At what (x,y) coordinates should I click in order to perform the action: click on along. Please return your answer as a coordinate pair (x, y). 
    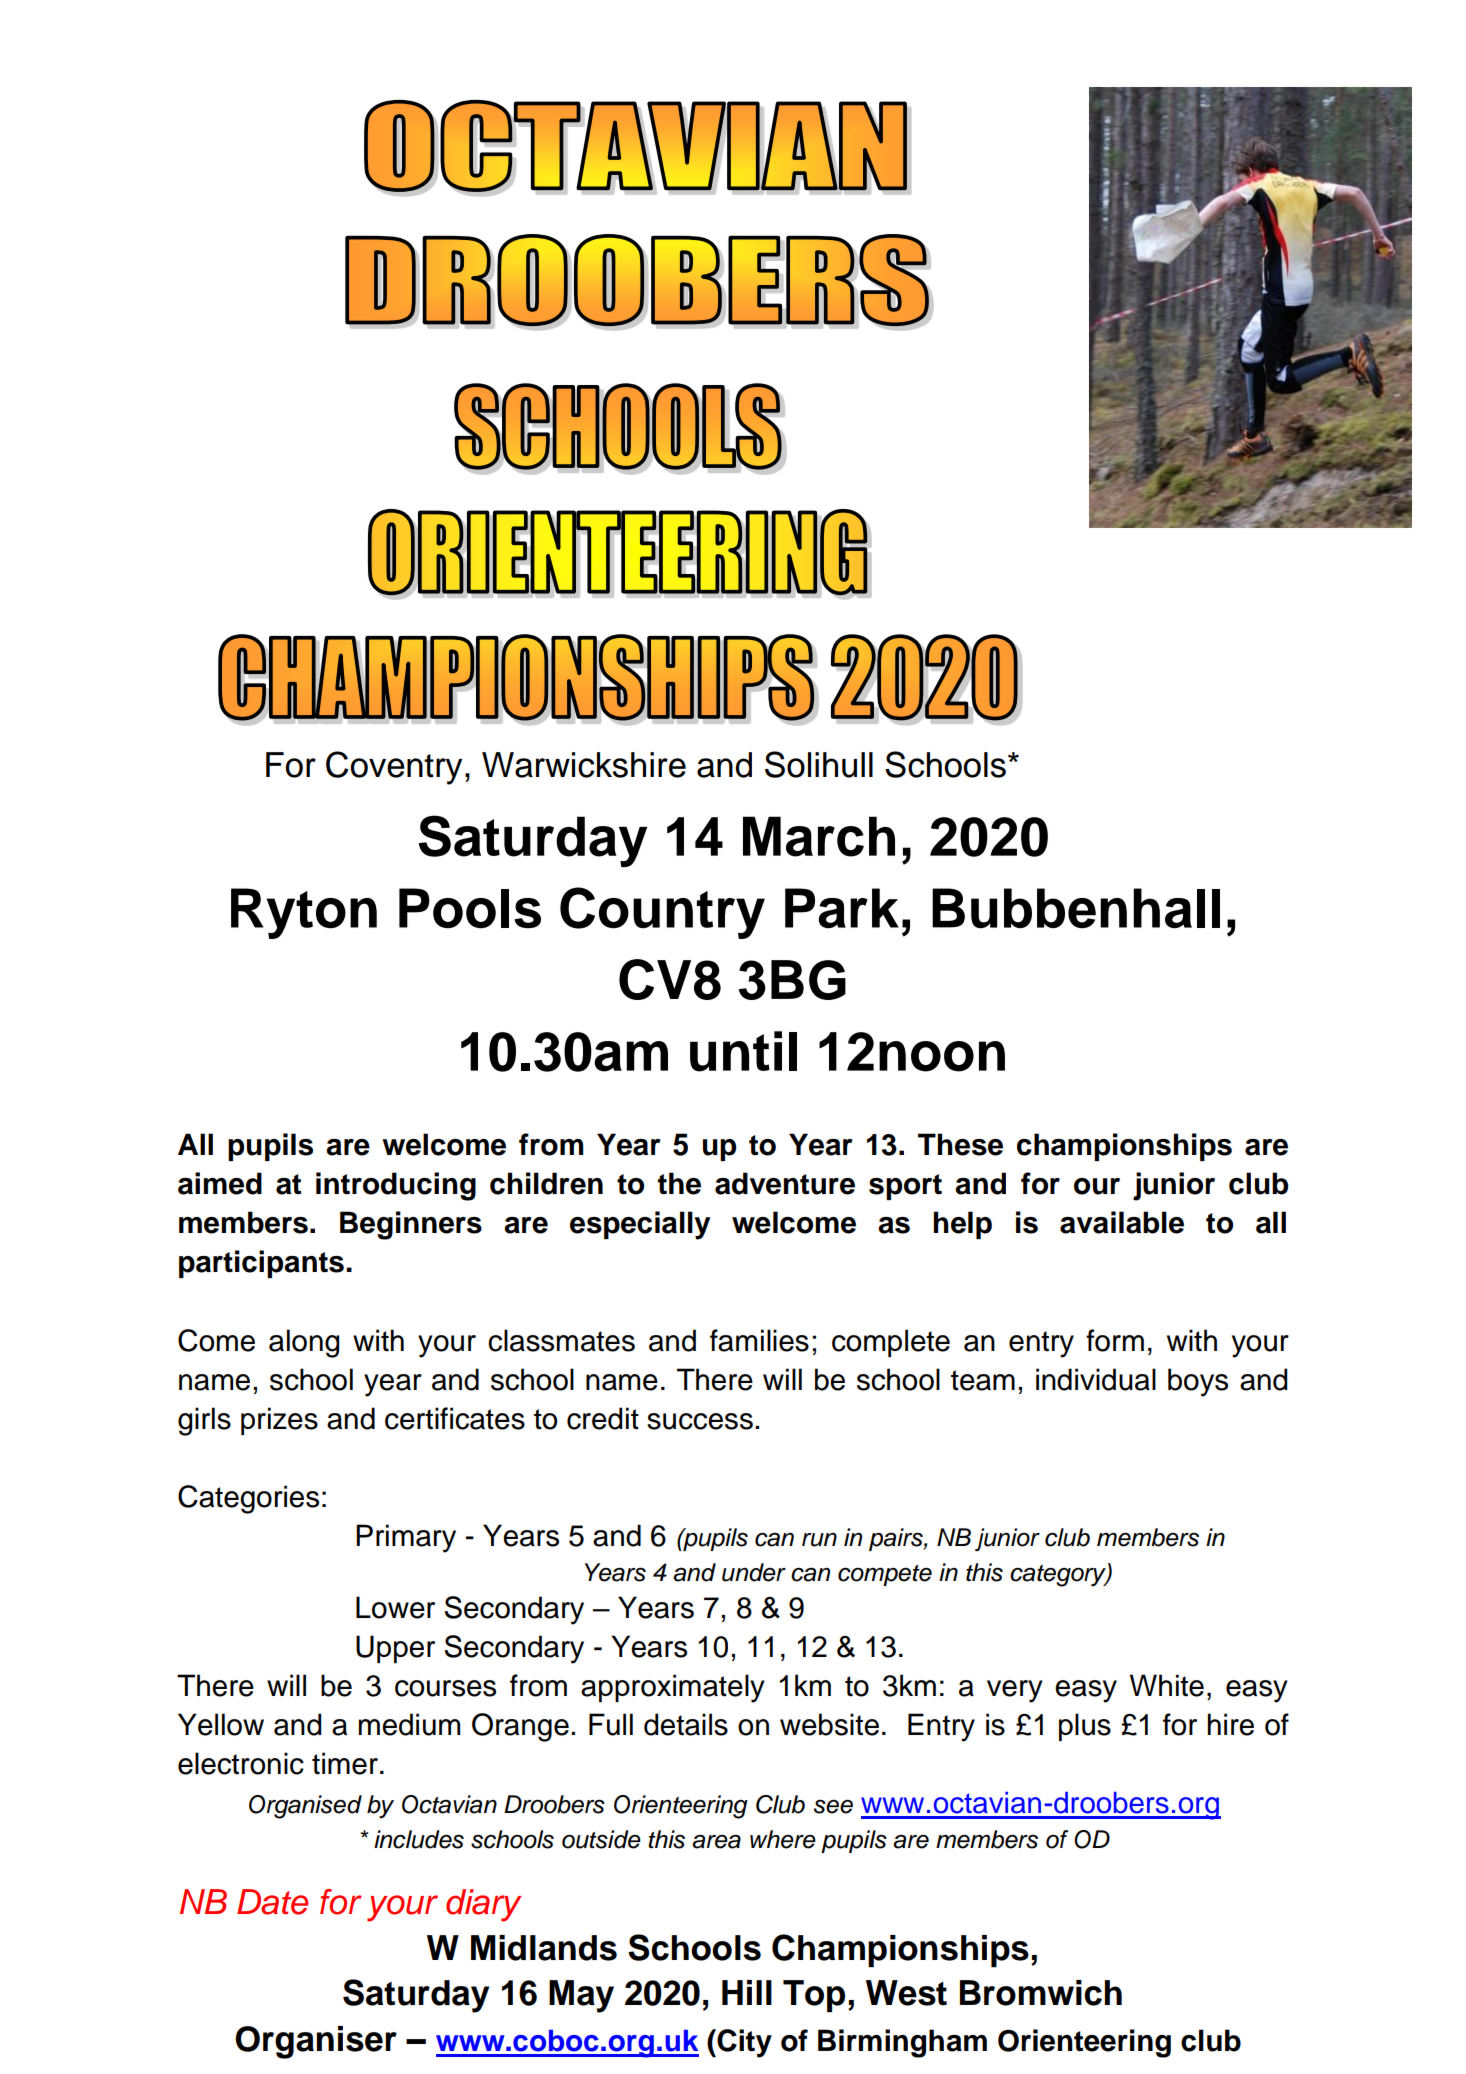
    Looking at the image, I should click on (304, 1343).
